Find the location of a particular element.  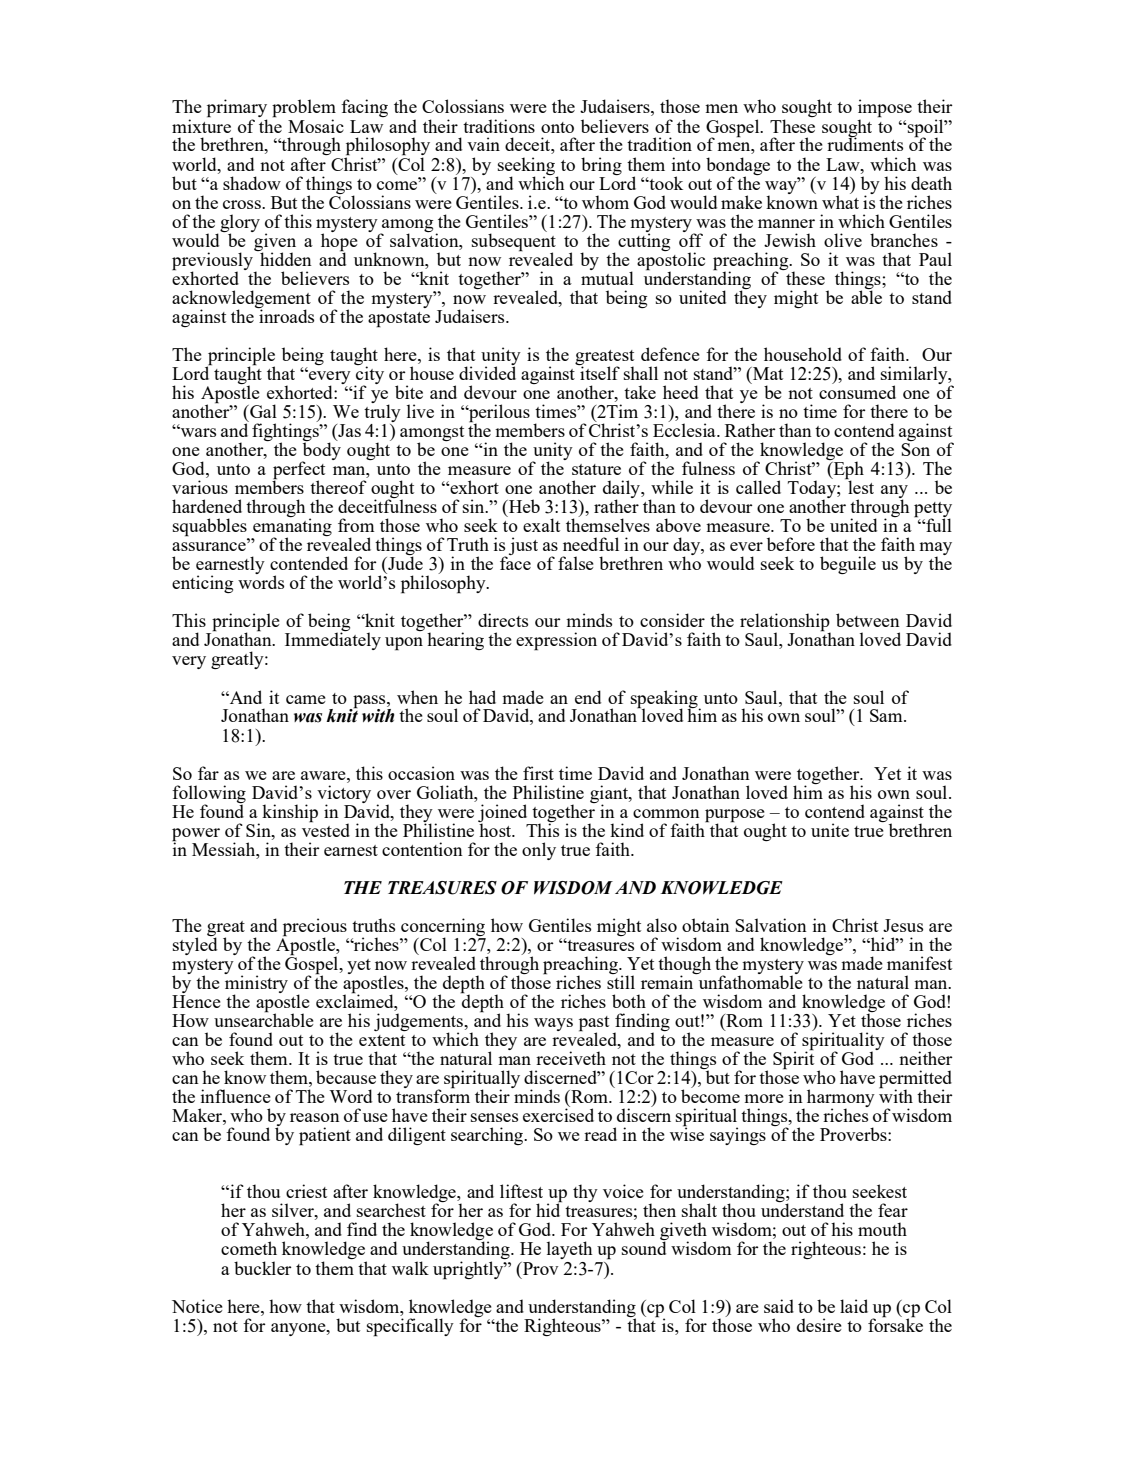

buckler is located at coordinates (263, 1268).
